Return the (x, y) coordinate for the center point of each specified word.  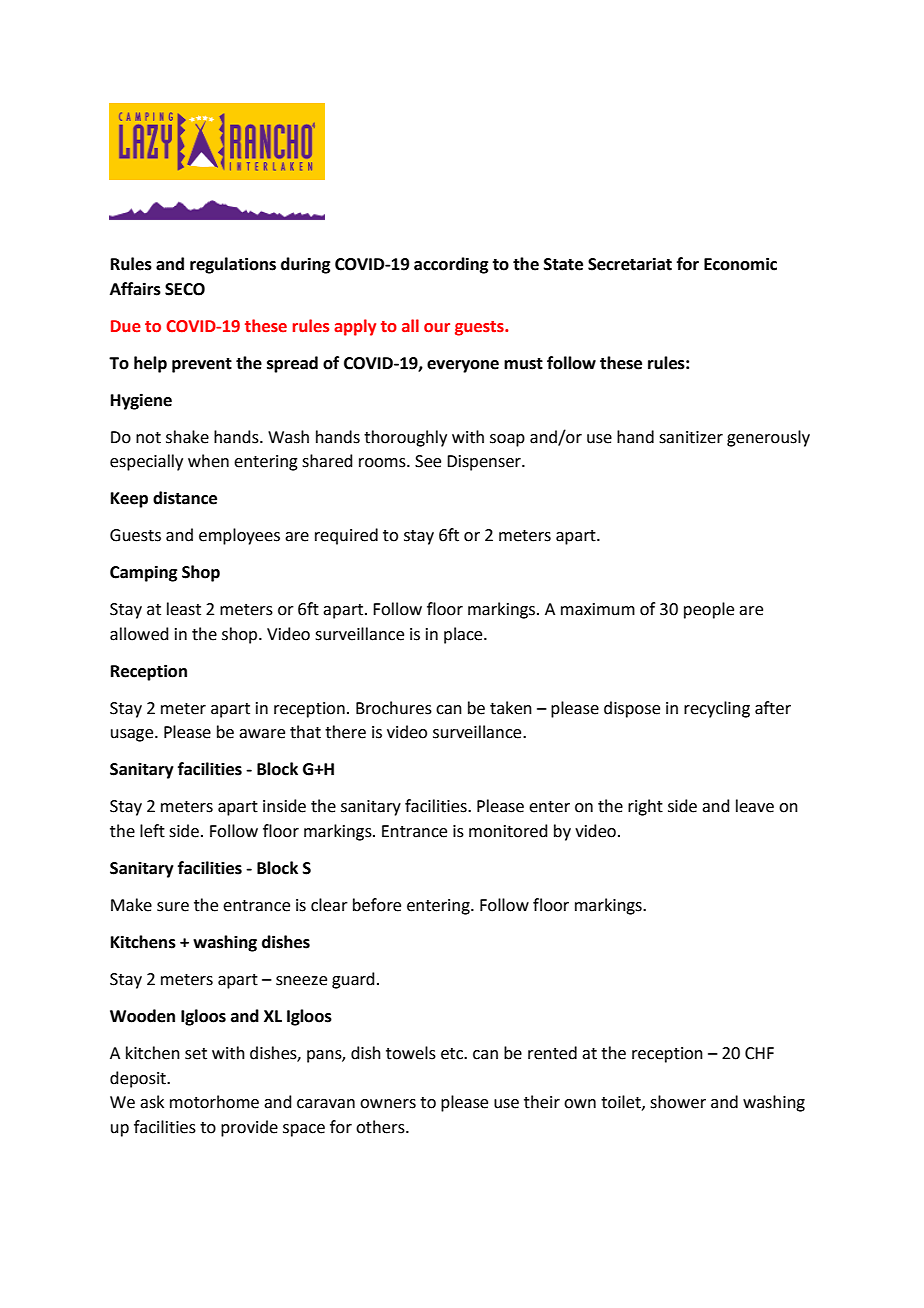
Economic (740, 264)
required (346, 536)
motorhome (214, 1102)
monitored (508, 831)
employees (239, 536)
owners (388, 1104)
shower (678, 1102)
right (645, 807)
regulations (233, 265)
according (451, 265)
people (709, 610)
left (152, 831)
